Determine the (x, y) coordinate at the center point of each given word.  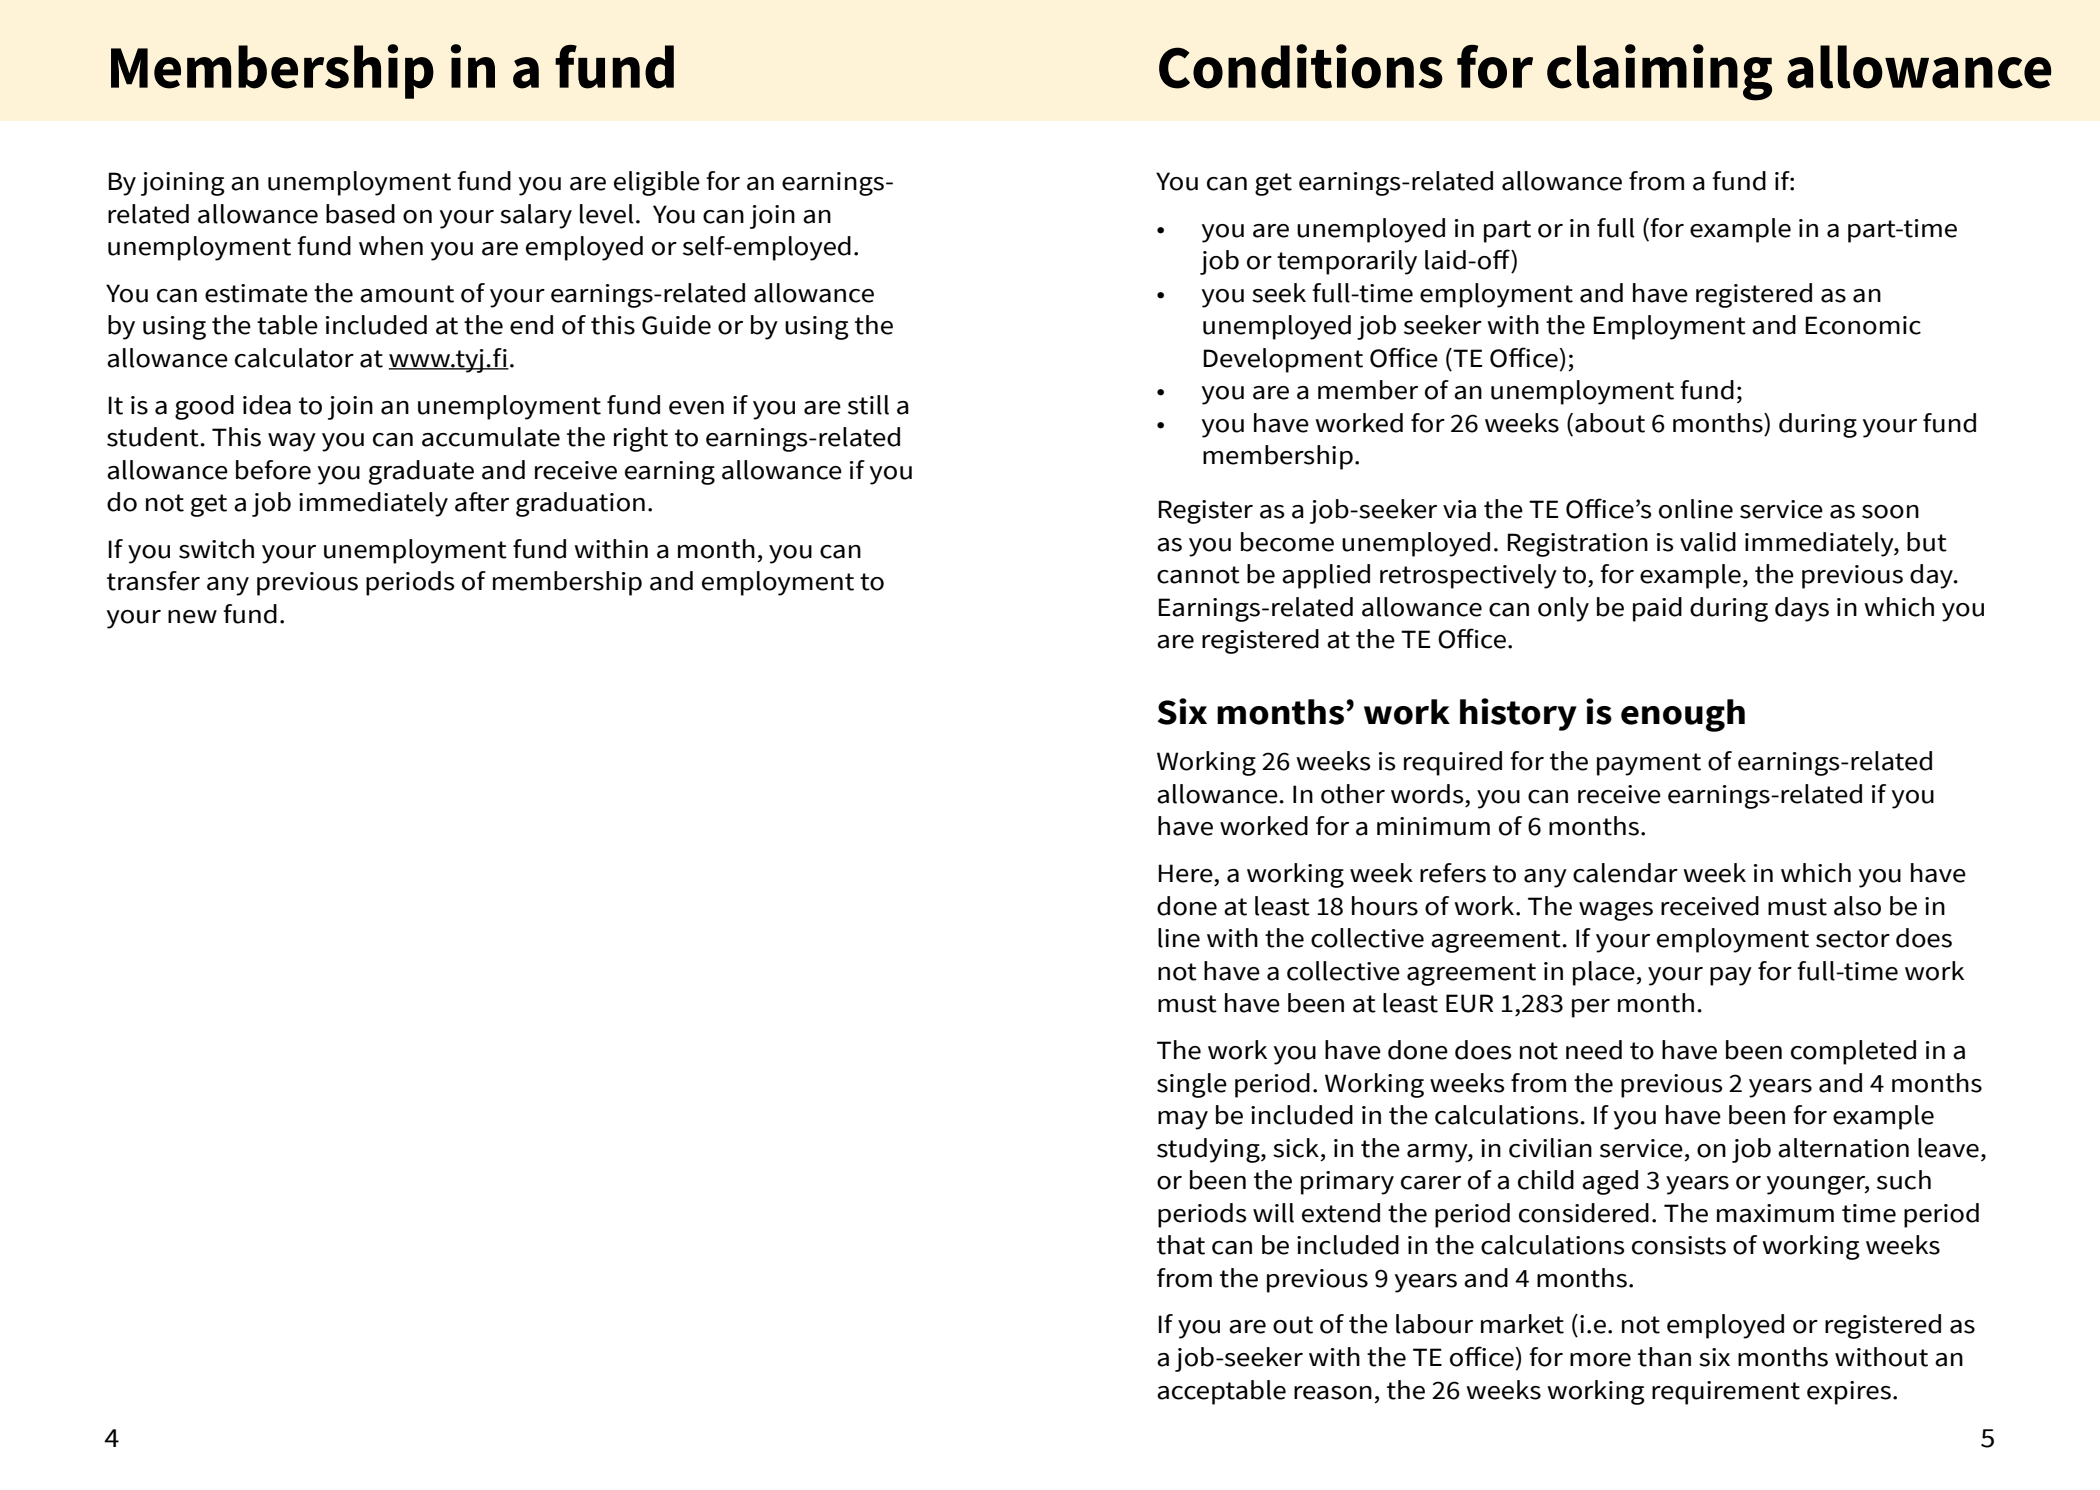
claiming (1659, 72)
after (482, 502)
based (360, 214)
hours (1385, 906)
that (1181, 1245)
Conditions (1301, 66)
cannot (1198, 575)
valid (1708, 542)
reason (1333, 1393)
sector (1853, 939)
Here (1185, 873)
